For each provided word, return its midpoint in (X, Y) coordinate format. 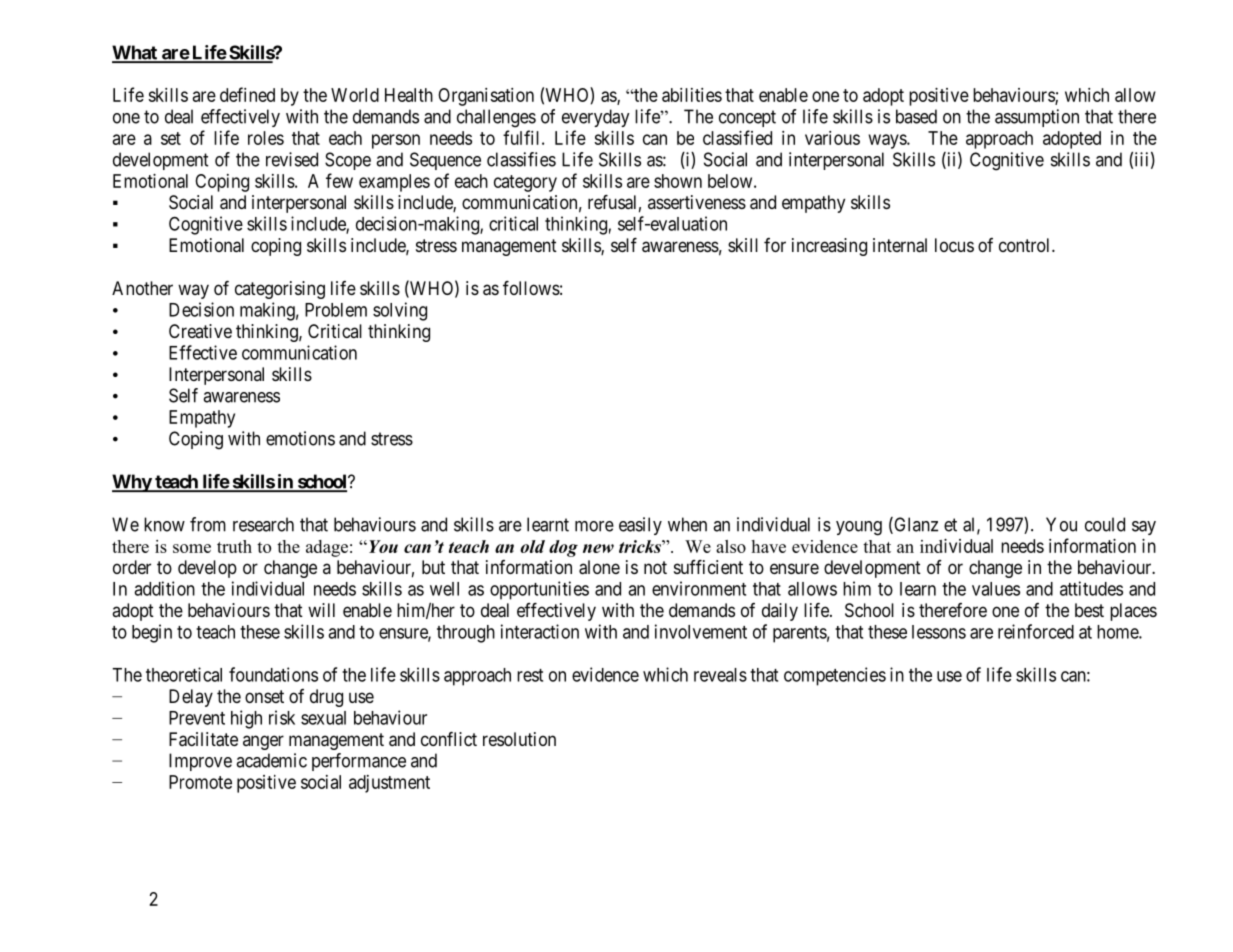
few (339, 180)
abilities (692, 95)
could (1105, 524)
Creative (200, 331)
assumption (1037, 118)
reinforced (1036, 631)
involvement (701, 631)
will (321, 610)
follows (531, 288)
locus (954, 245)
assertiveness (697, 202)
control (1026, 245)
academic (271, 760)
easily (640, 526)
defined (247, 94)
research (263, 524)
